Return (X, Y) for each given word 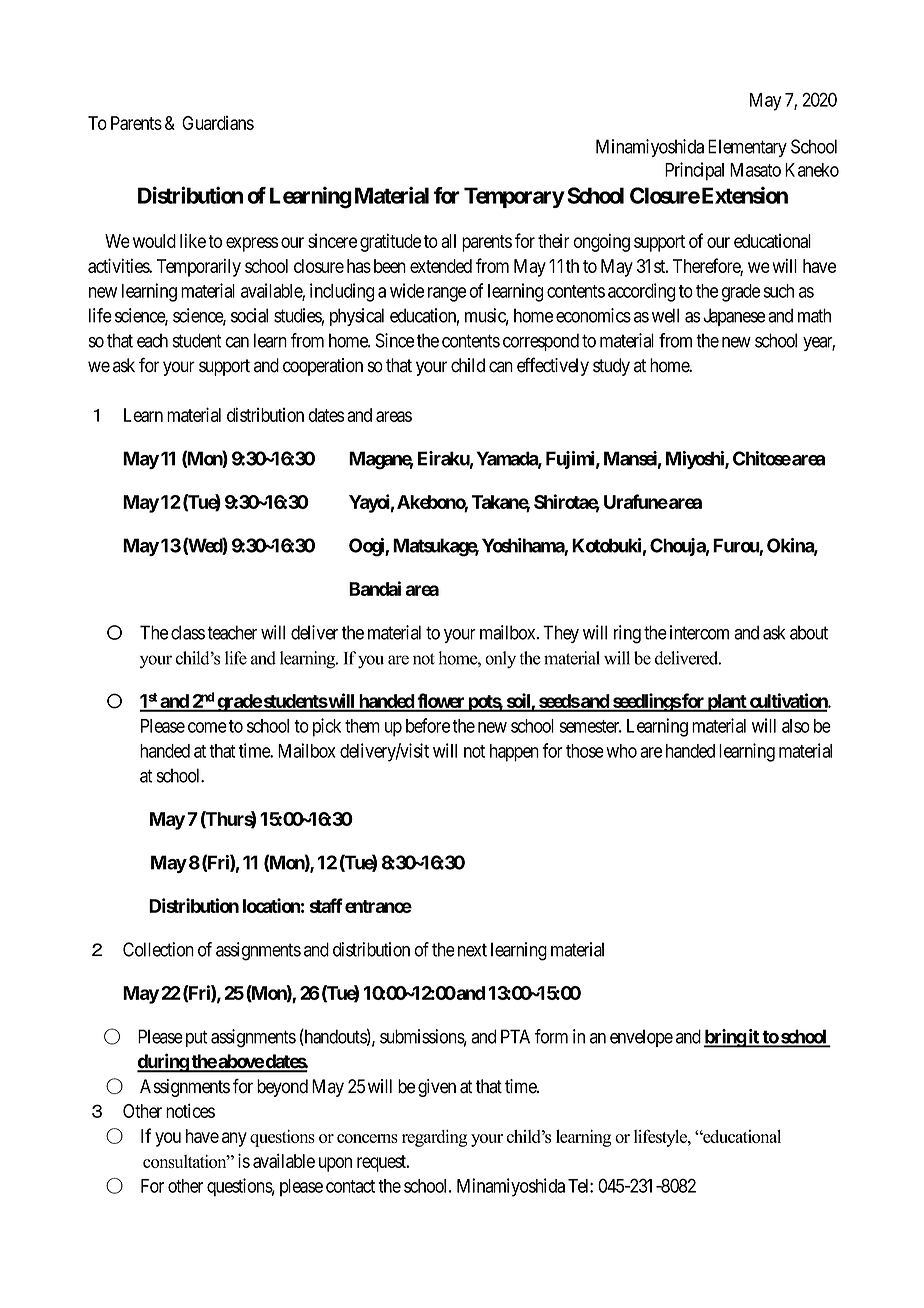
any (234, 1139)
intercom (699, 632)
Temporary (514, 197)
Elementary (747, 148)
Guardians (218, 123)
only (500, 660)
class (188, 632)
